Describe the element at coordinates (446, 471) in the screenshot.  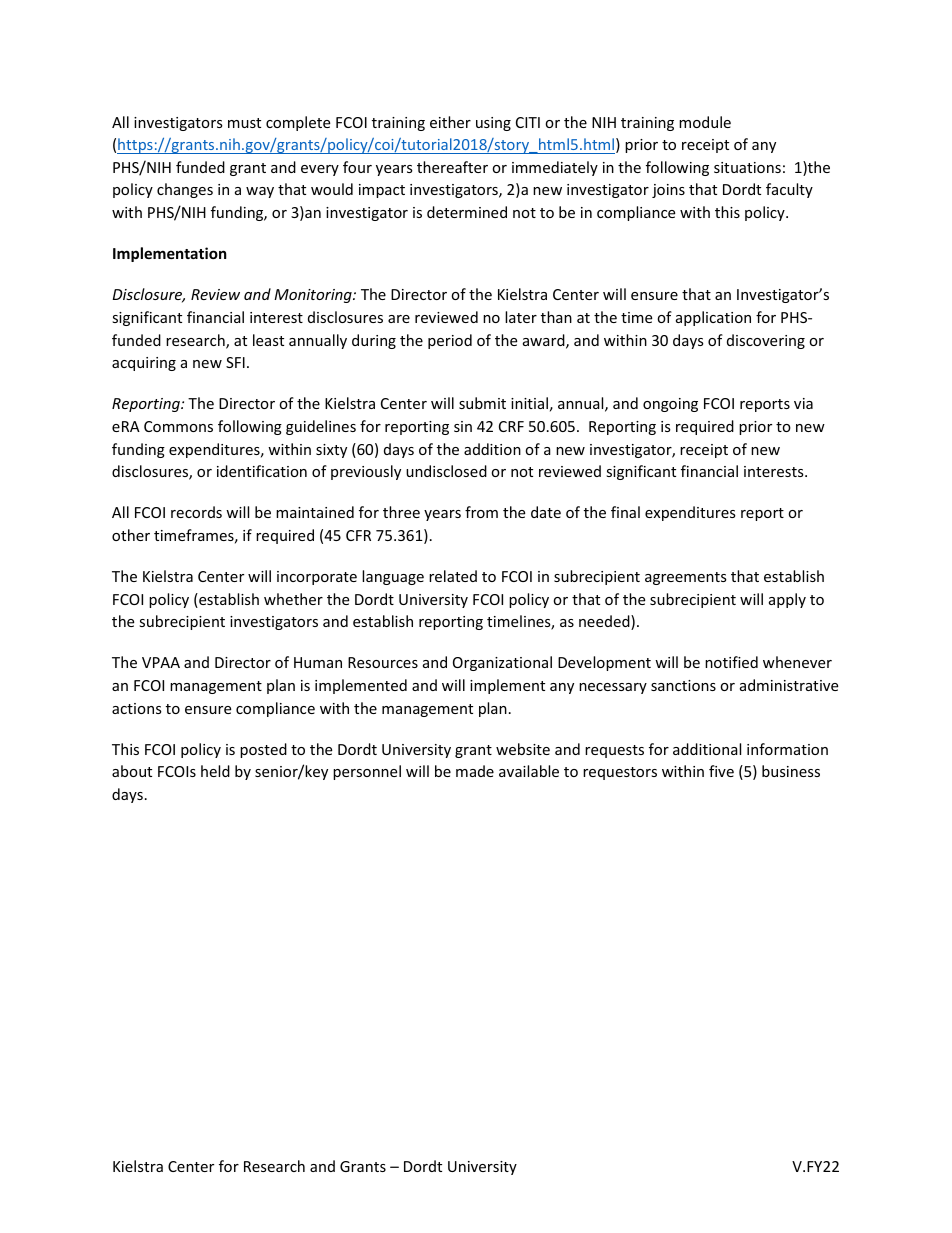
I see `undisclosed` at that location.
